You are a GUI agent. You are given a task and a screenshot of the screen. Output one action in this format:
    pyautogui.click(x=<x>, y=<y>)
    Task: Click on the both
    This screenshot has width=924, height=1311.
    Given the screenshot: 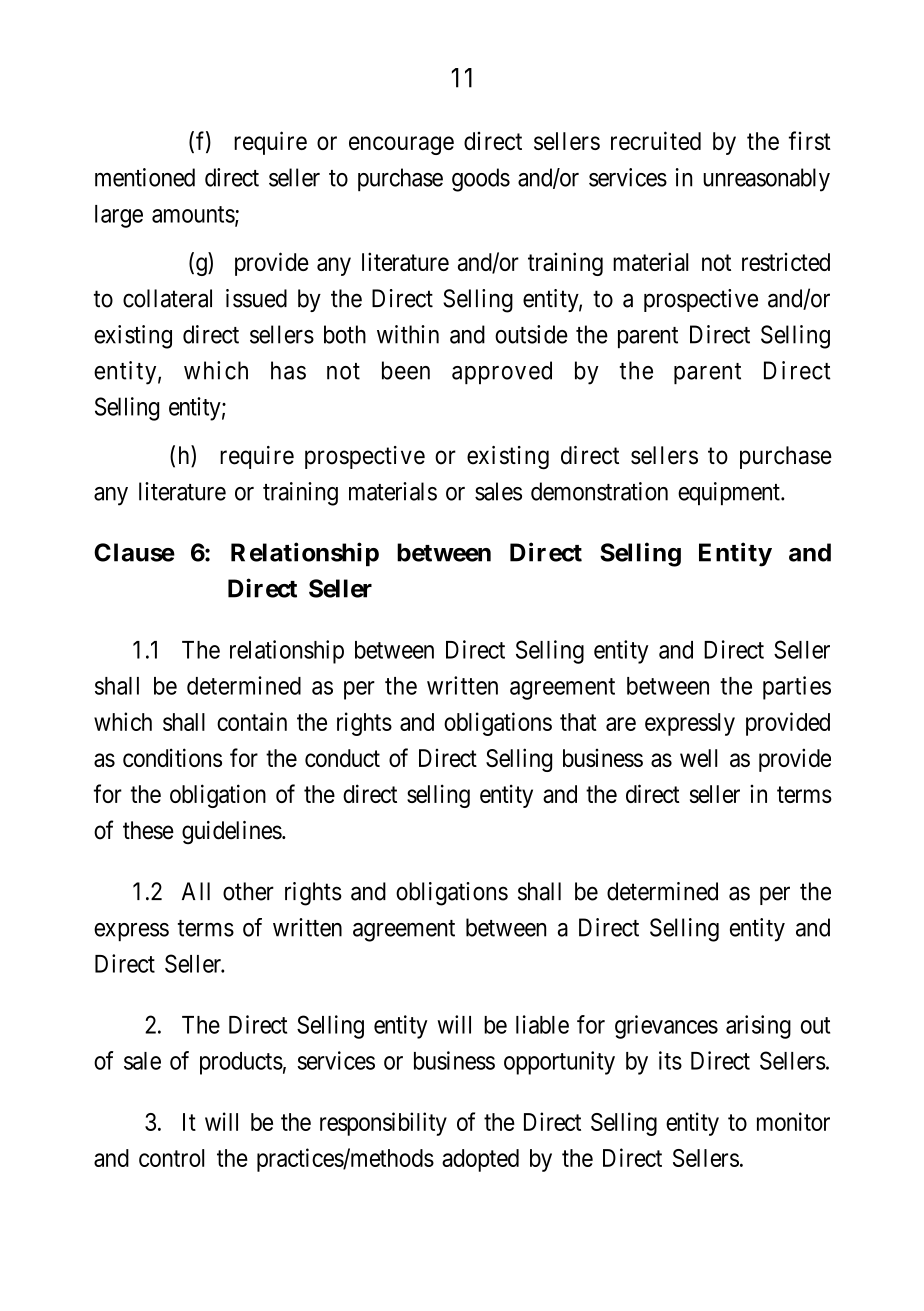 What is the action you would take?
    pyautogui.click(x=345, y=334)
